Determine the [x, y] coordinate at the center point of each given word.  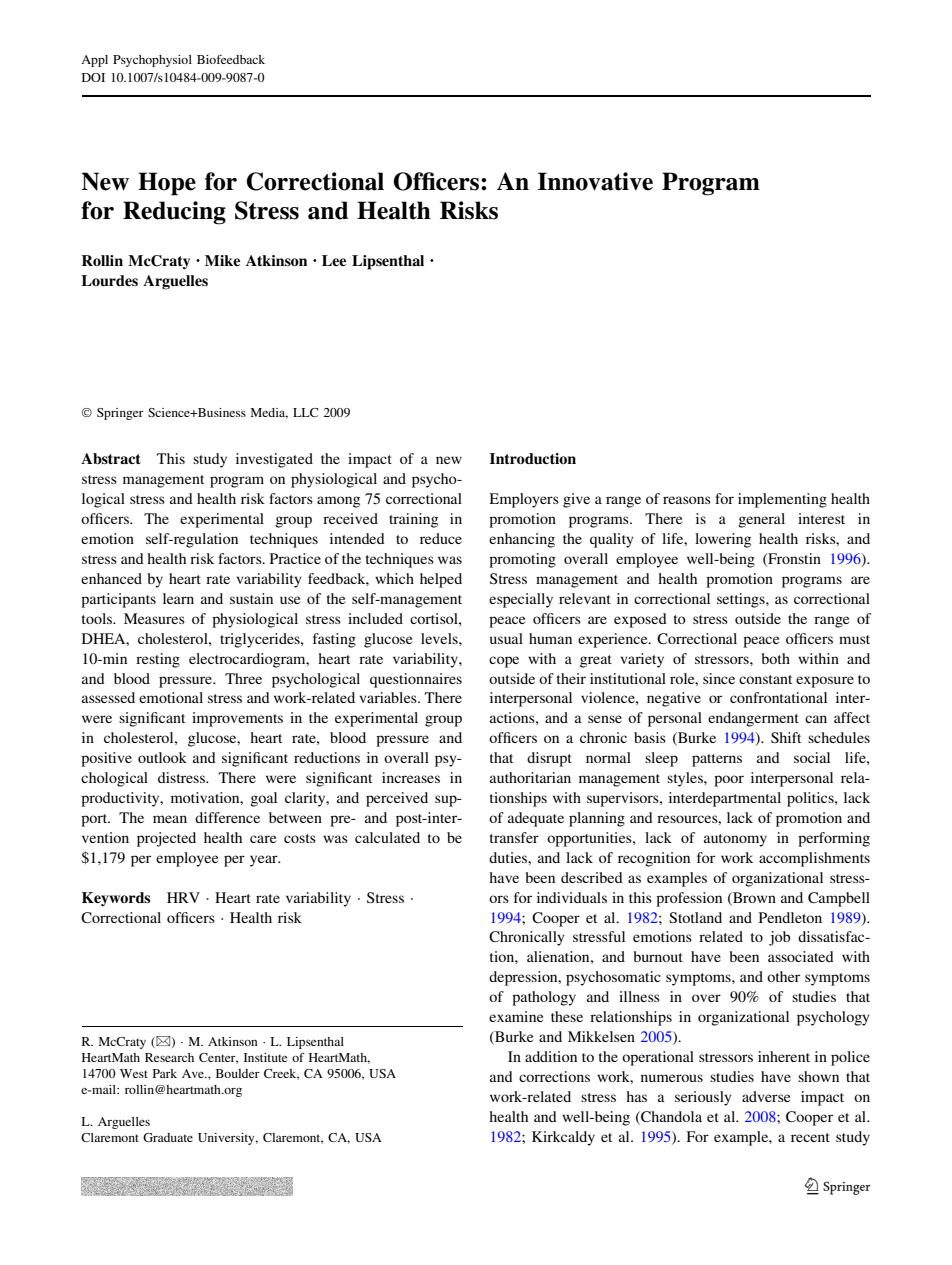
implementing [782, 500]
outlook [162, 757]
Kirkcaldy [563, 1138]
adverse [766, 1096]
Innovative [595, 181]
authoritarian [530, 777]
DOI [93, 77]
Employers [524, 500]
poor [729, 781]
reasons [687, 500]
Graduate [168, 1137]
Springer [120, 414]
